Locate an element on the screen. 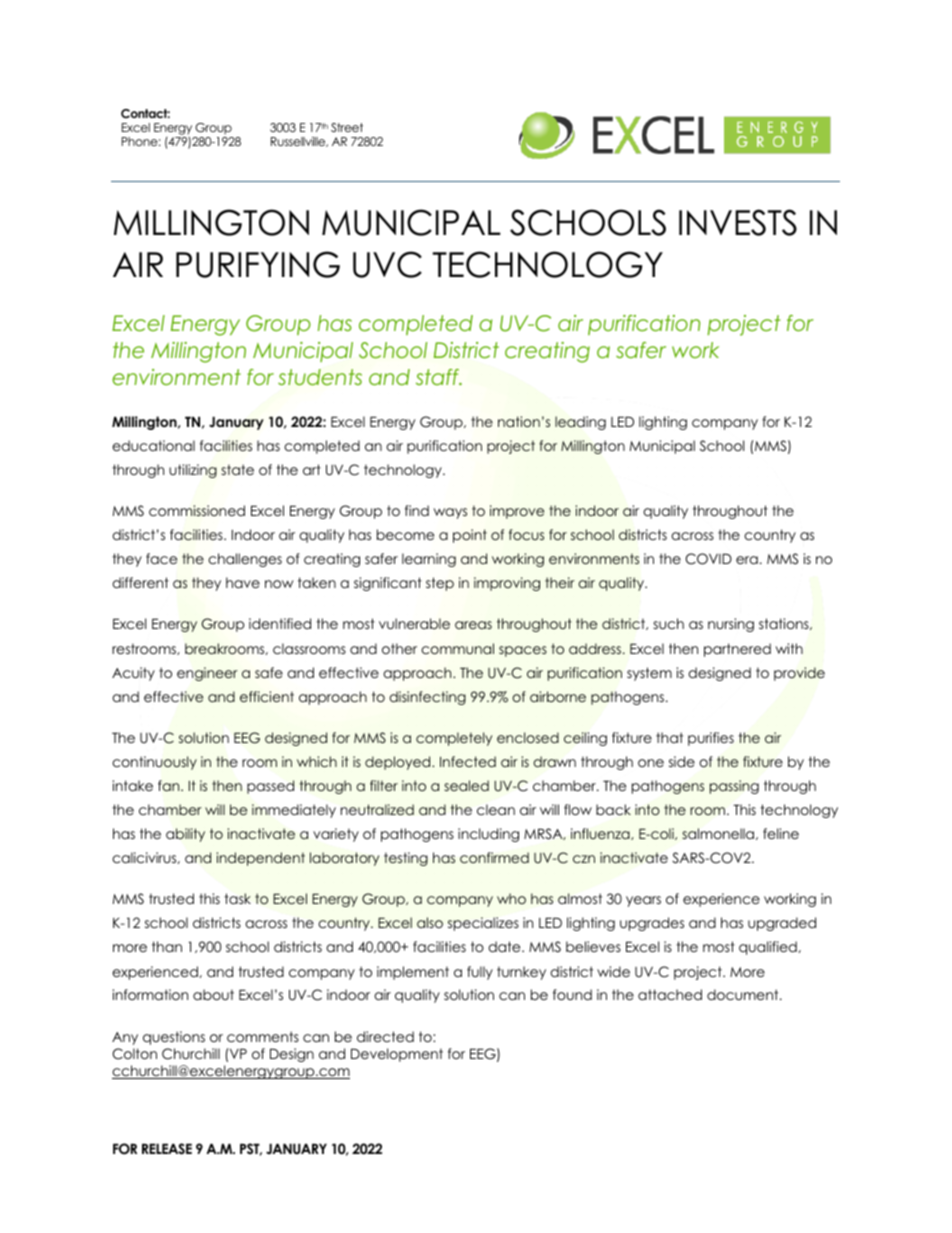 This screenshot has width=952, height=1233. UVC is located at coordinates (387, 264).
